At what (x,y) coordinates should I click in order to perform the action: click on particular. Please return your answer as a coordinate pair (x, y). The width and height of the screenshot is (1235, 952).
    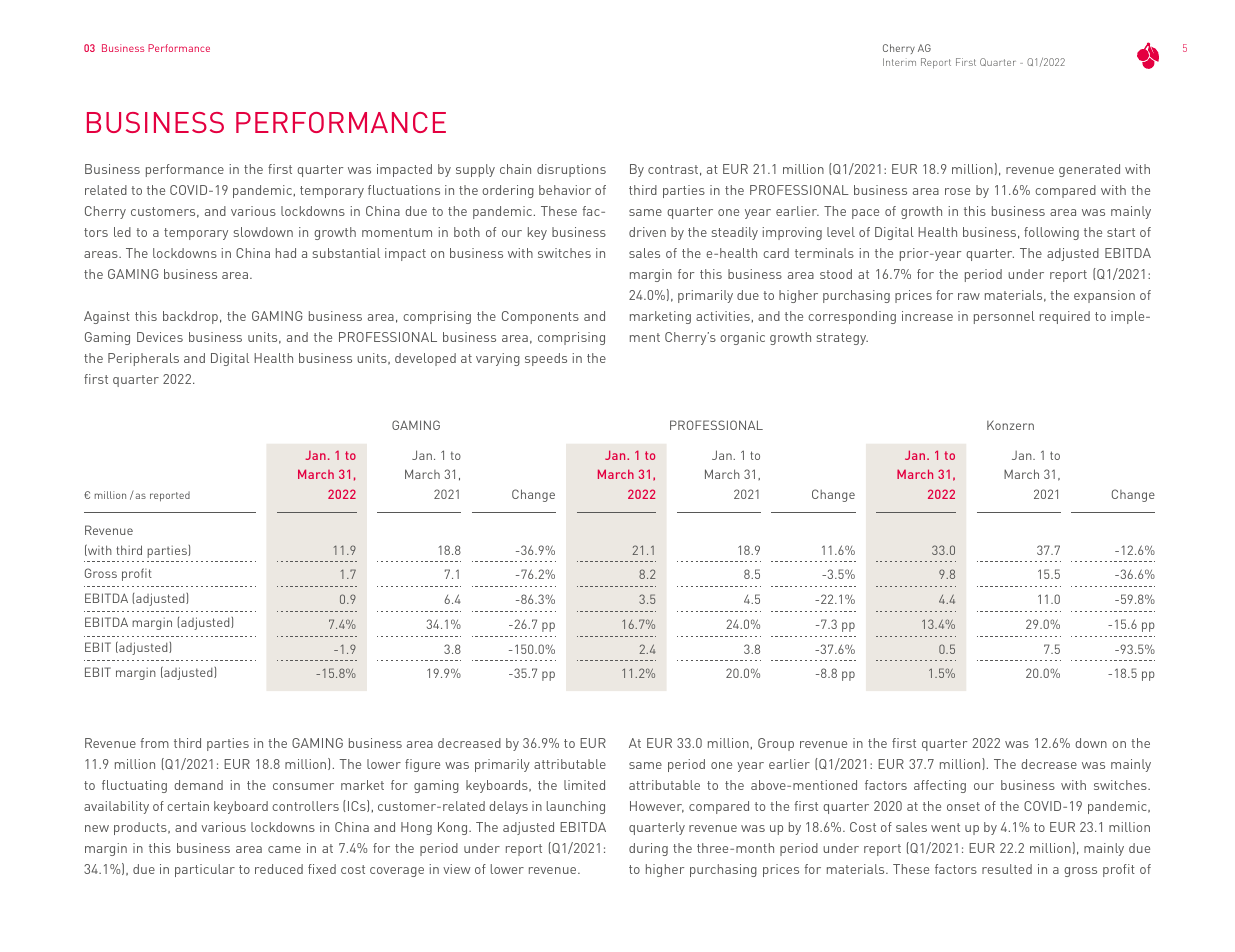
    Looking at the image, I should click on (205, 870).
